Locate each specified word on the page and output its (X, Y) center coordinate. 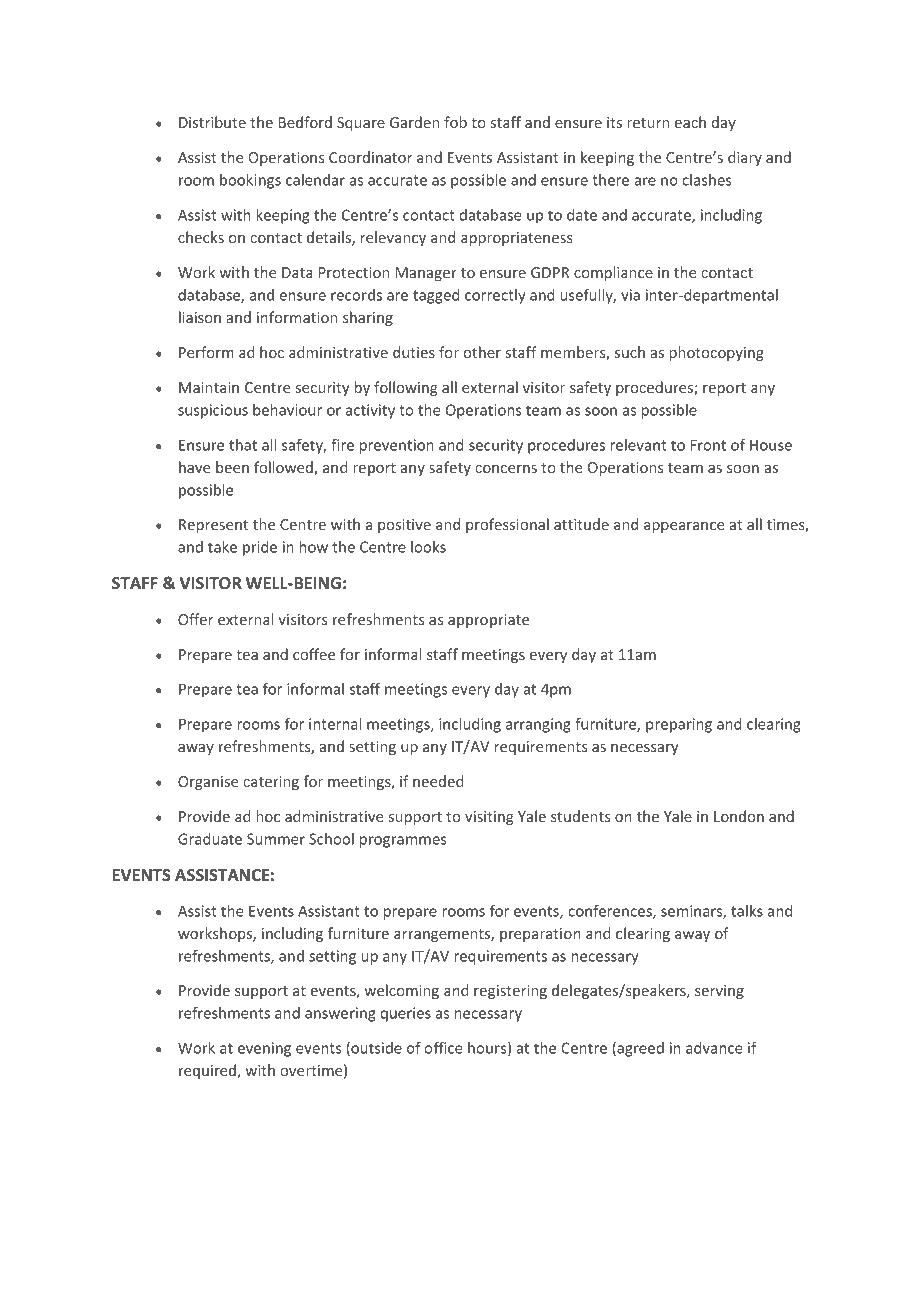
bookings (250, 181)
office (443, 1048)
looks (428, 547)
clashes (707, 180)
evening (264, 1049)
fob (455, 122)
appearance (684, 527)
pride (260, 548)
